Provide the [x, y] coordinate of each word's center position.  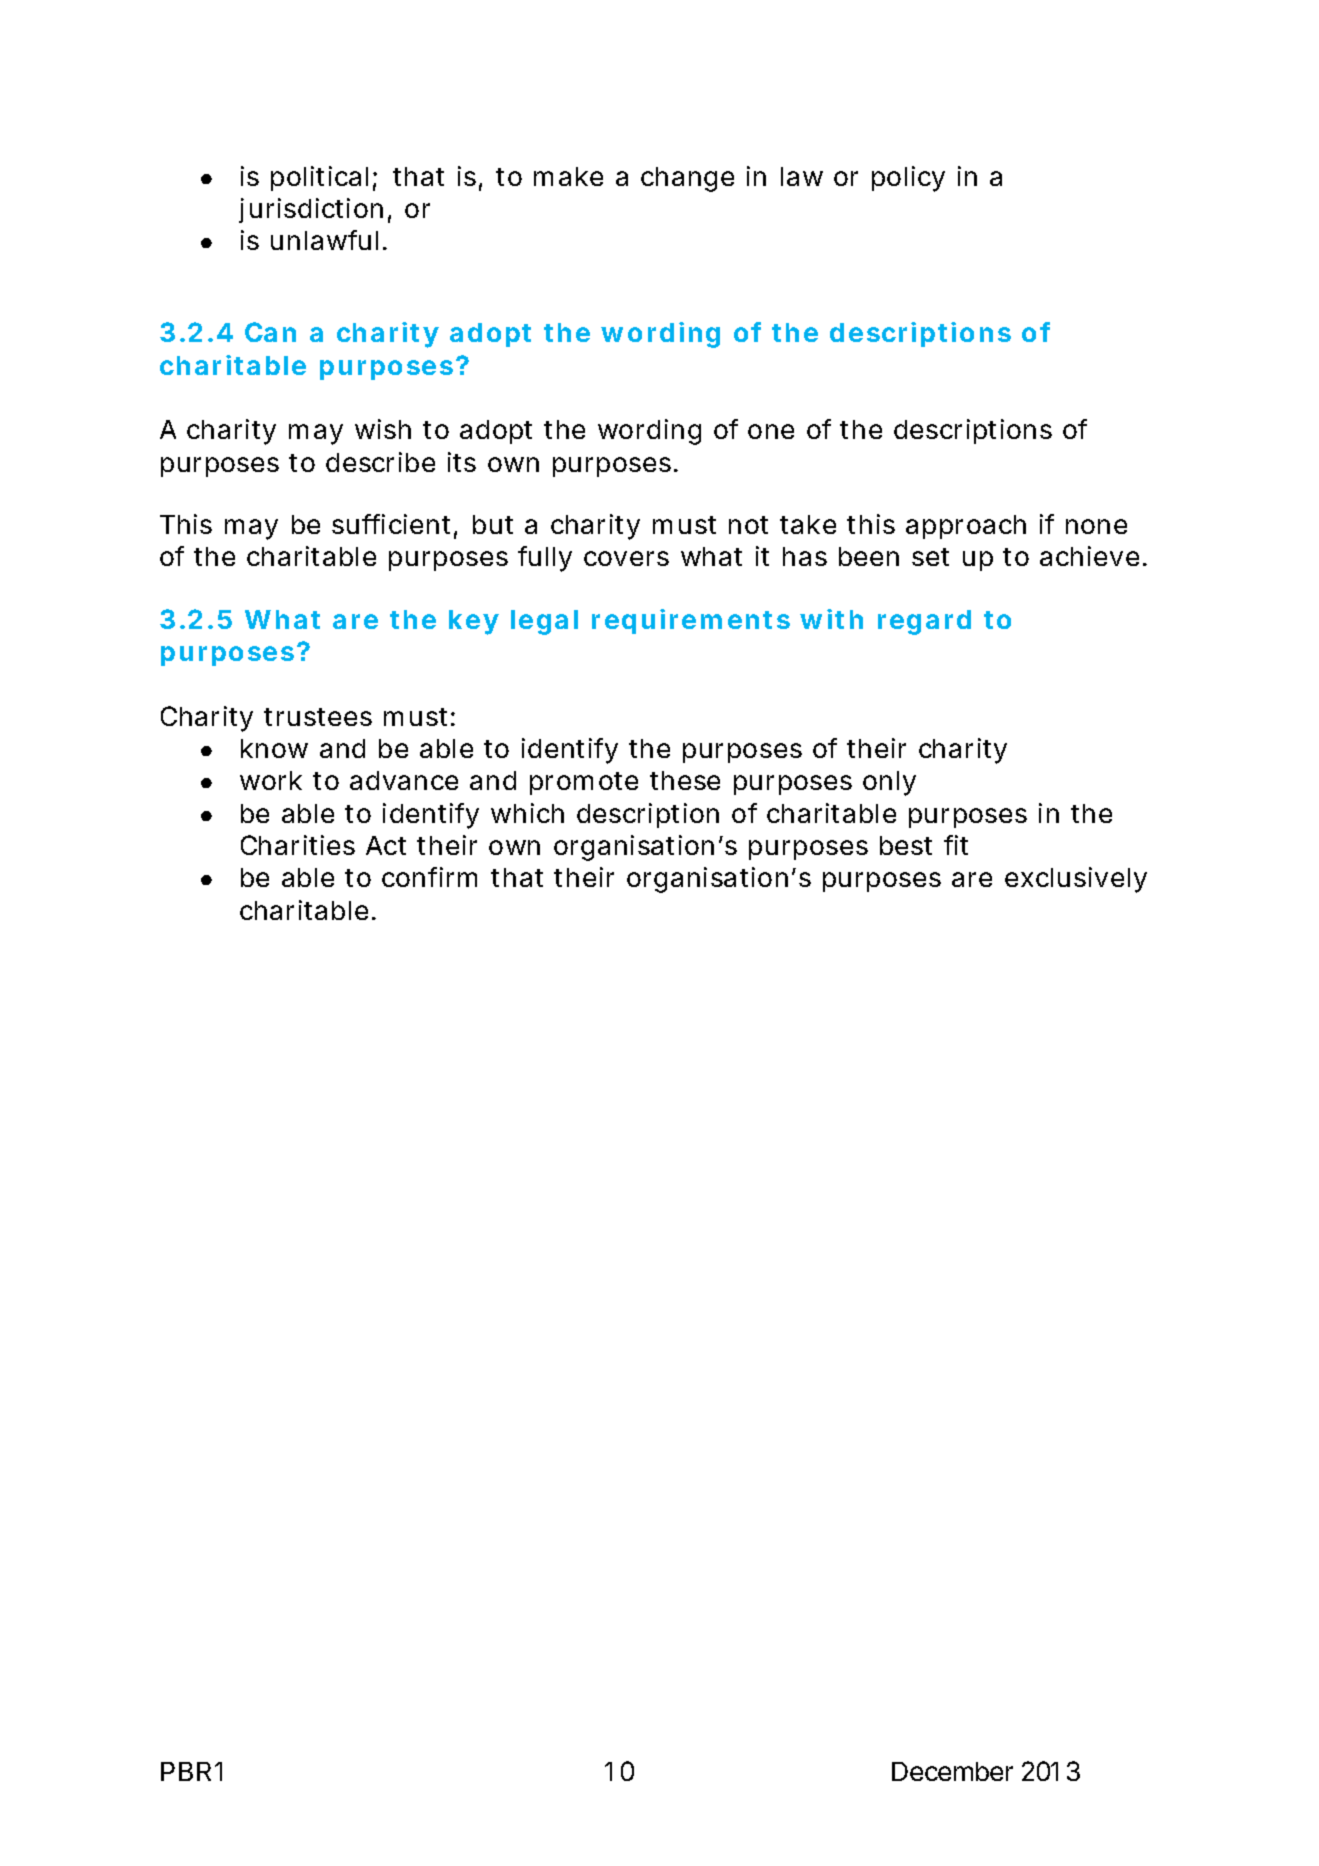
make [568, 176]
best [906, 845]
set [930, 557]
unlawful [324, 240]
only [889, 783]
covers [626, 558]
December [952, 1771]
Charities [298, 845]
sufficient [391, 524]
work [271, 780]
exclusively [1076, 880]
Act [386, 845]
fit [956, 845]
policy [908, 179]
